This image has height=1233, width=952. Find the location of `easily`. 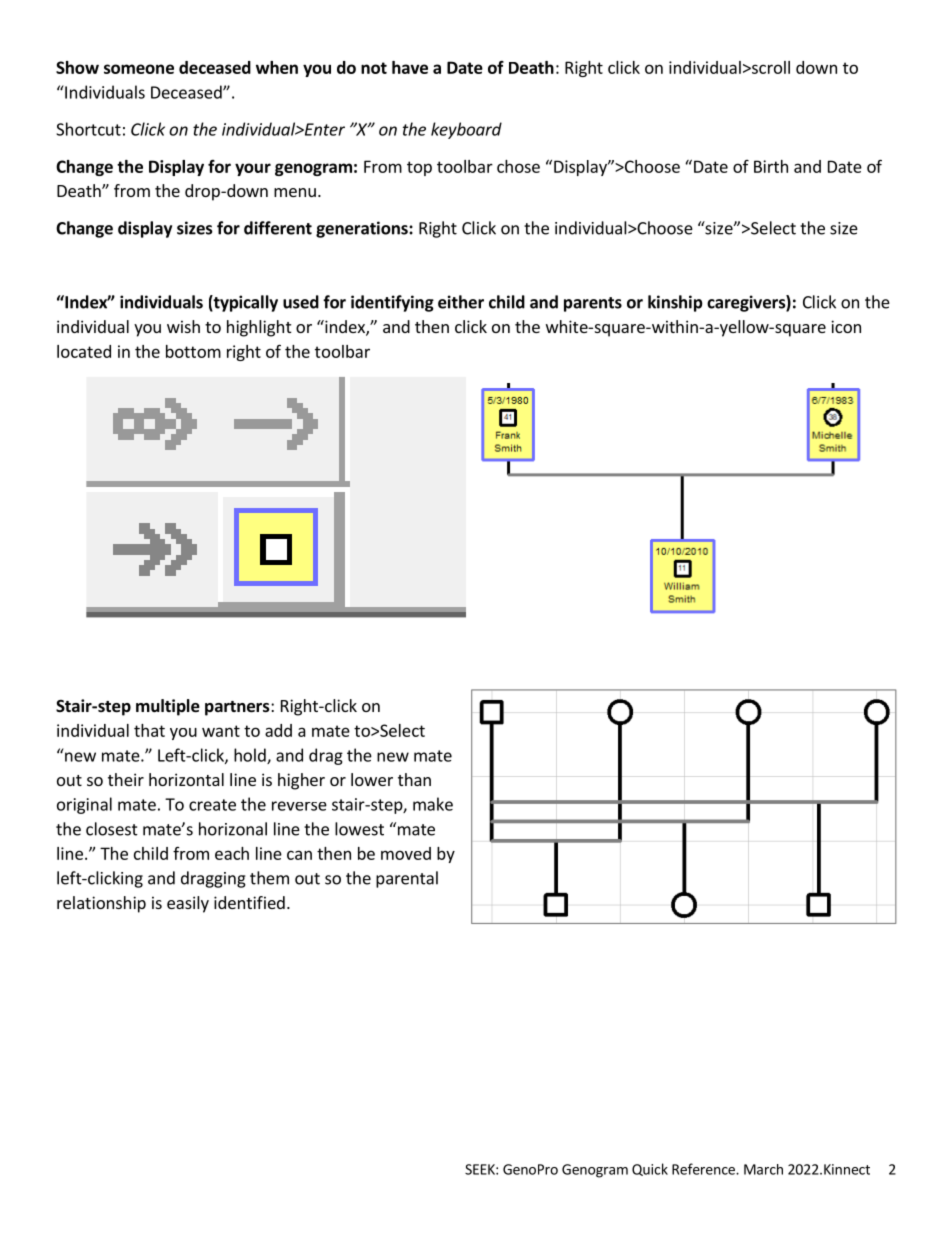

easily is located at coordinates (188, 904).
